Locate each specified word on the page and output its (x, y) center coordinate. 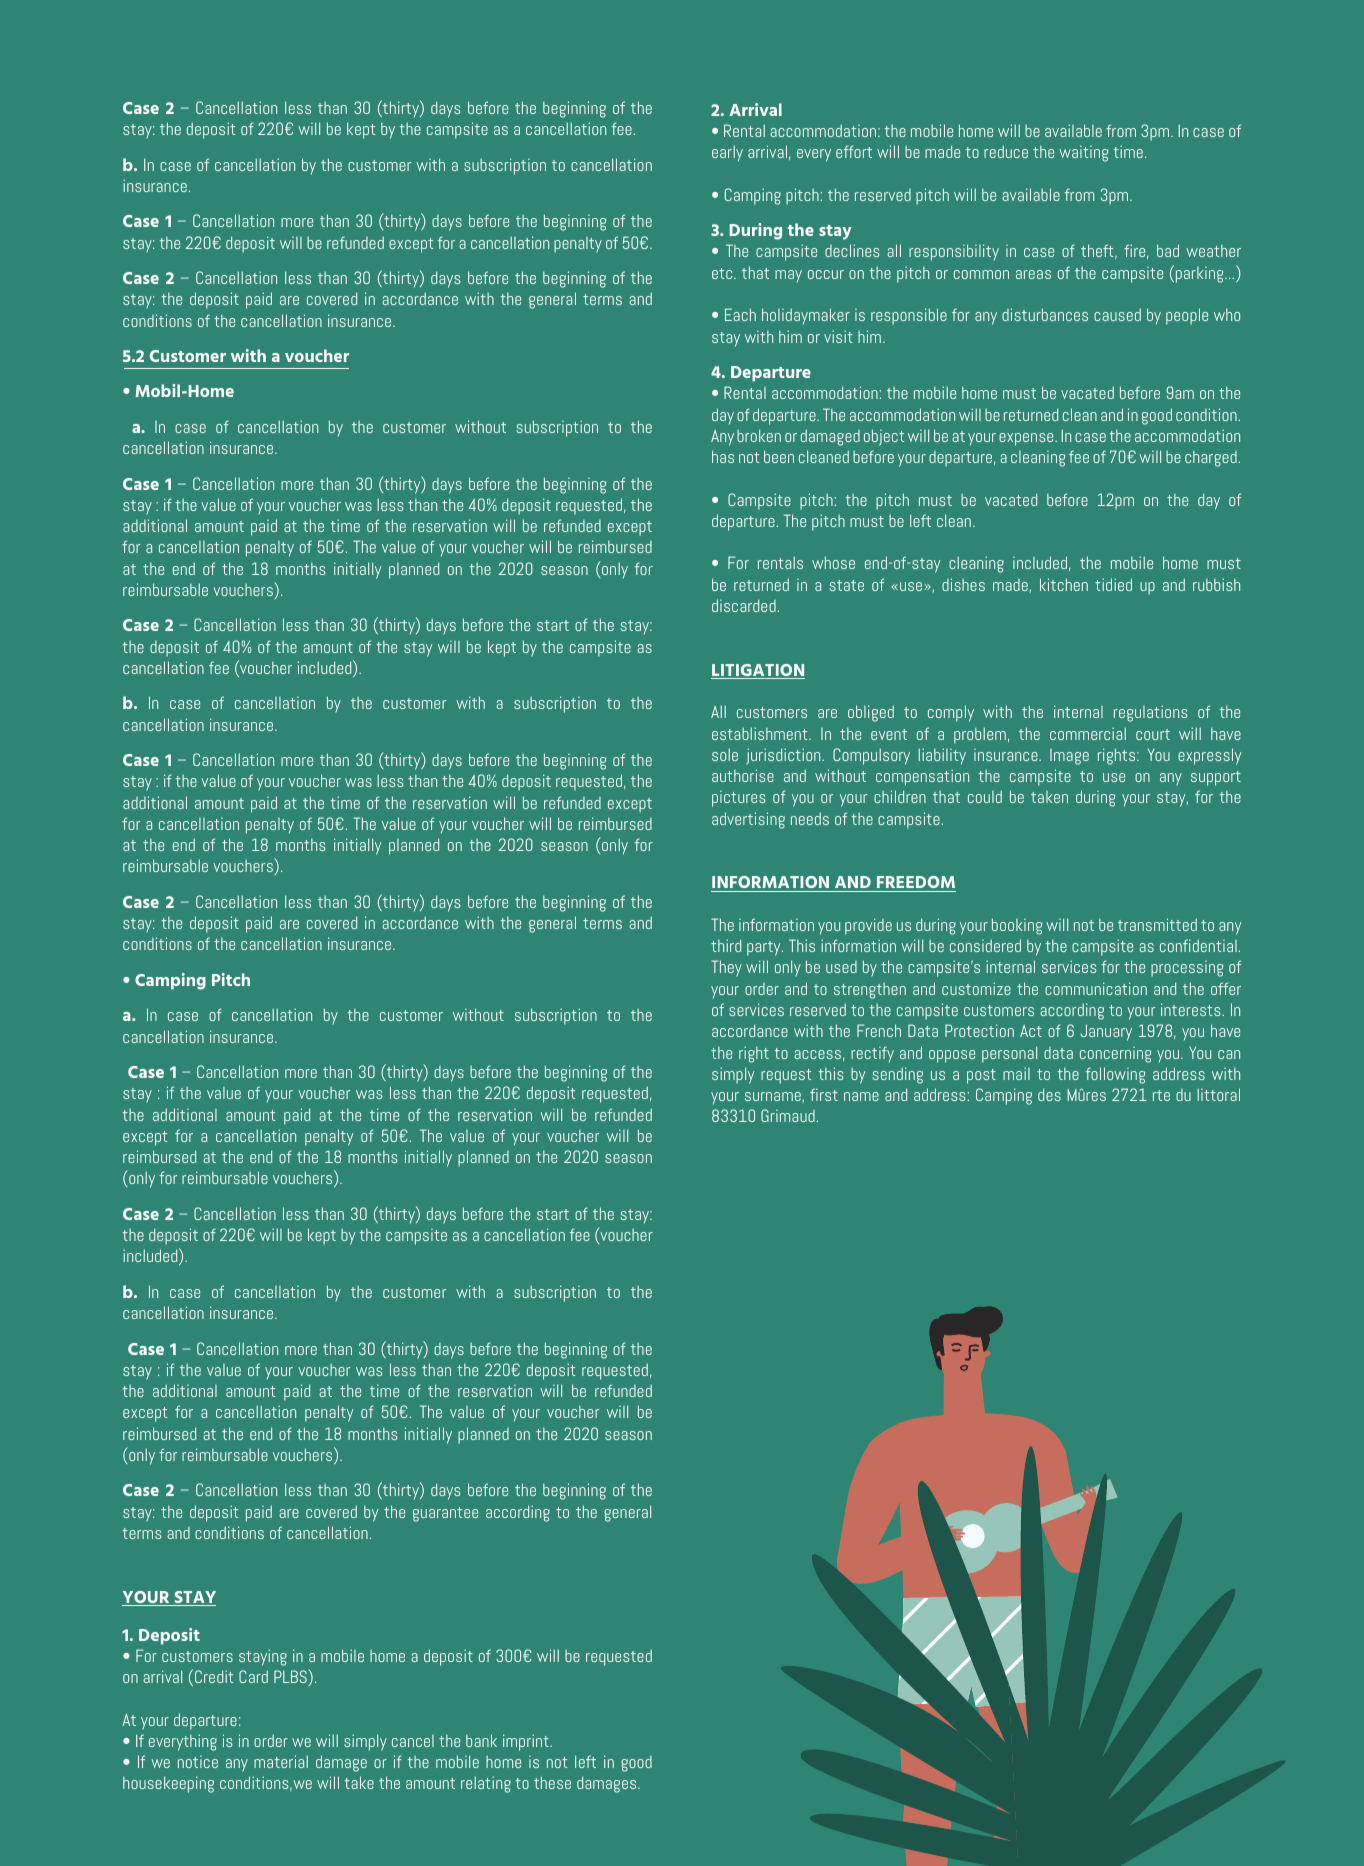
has (723, 456)
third (726, 945)
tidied (1113, 584)
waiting (1083, 154)
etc (723, 273)
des (1049, 1094)
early (727, 154)
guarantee (445, 1514)
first (824, 1094)
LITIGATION (758, 671)
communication (1096, 988)
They (726, 968)
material (281, 1761)
